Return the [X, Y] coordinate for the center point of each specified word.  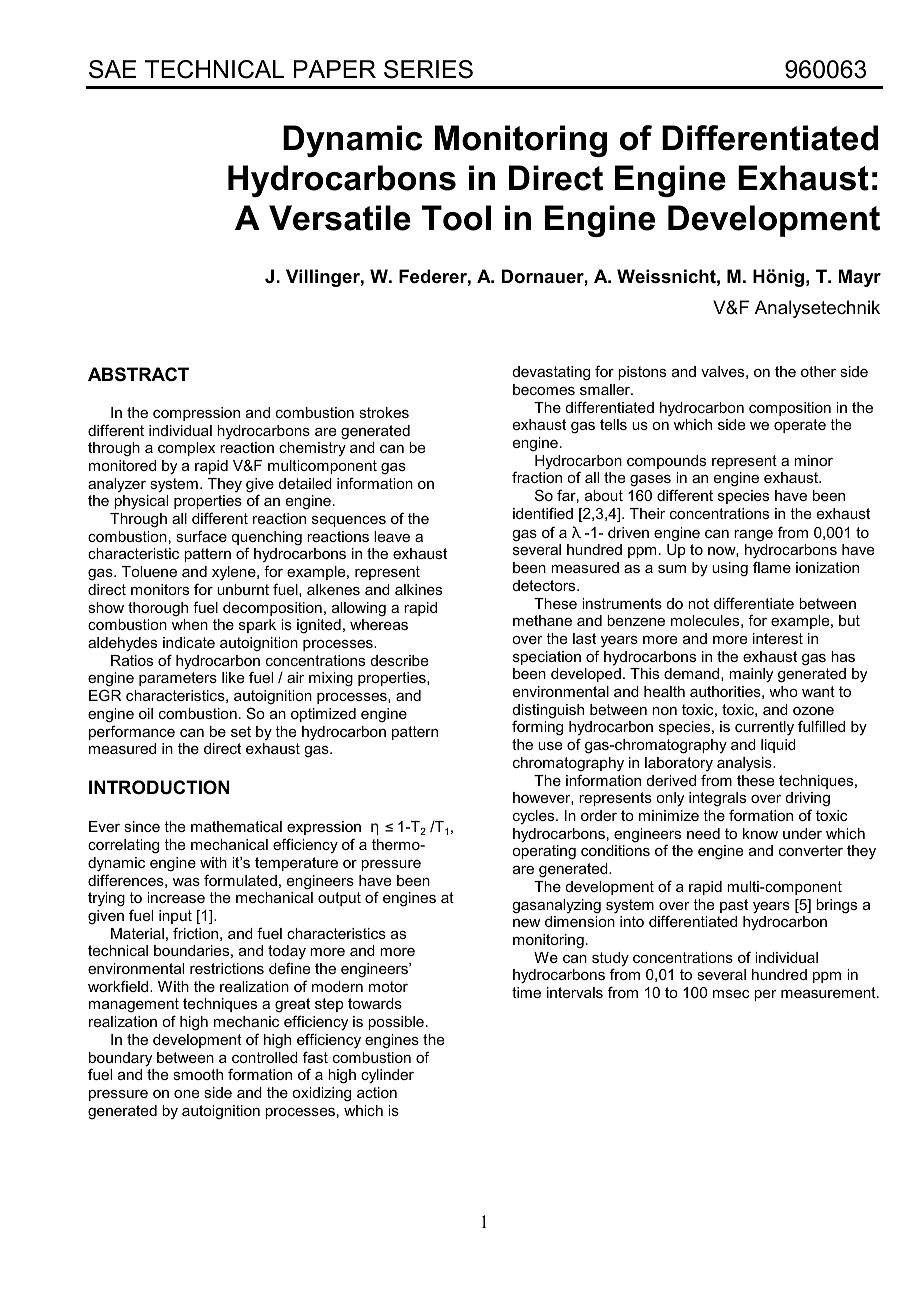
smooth [198, 1074]
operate [800, 426]
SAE [113, 69]
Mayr [860, 278]
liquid [778, 746]
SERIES [428, 69]
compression [196, 414]
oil [146, 713]
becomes [544, 389]
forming [537, 728]
